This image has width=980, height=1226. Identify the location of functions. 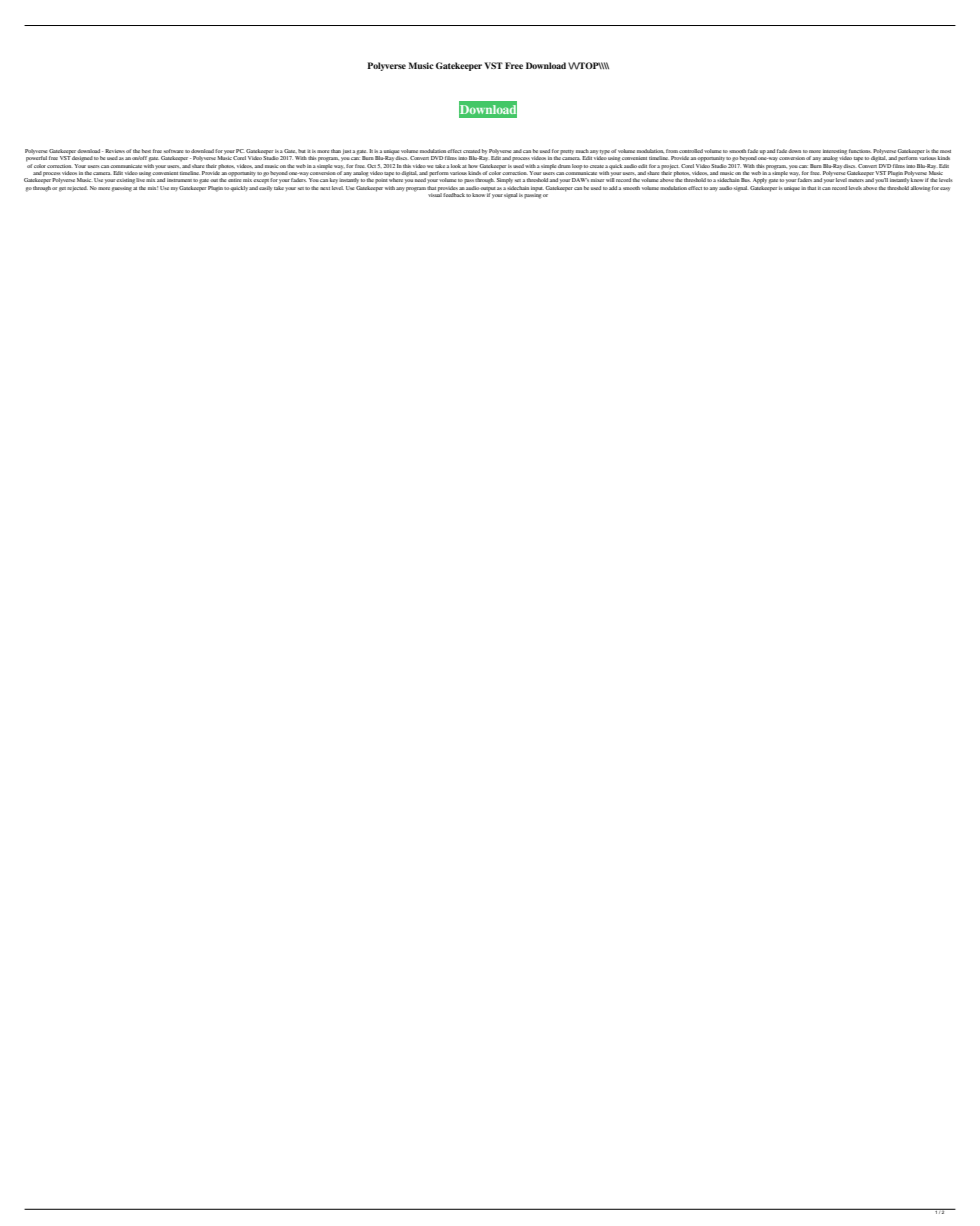
(860, 151).
